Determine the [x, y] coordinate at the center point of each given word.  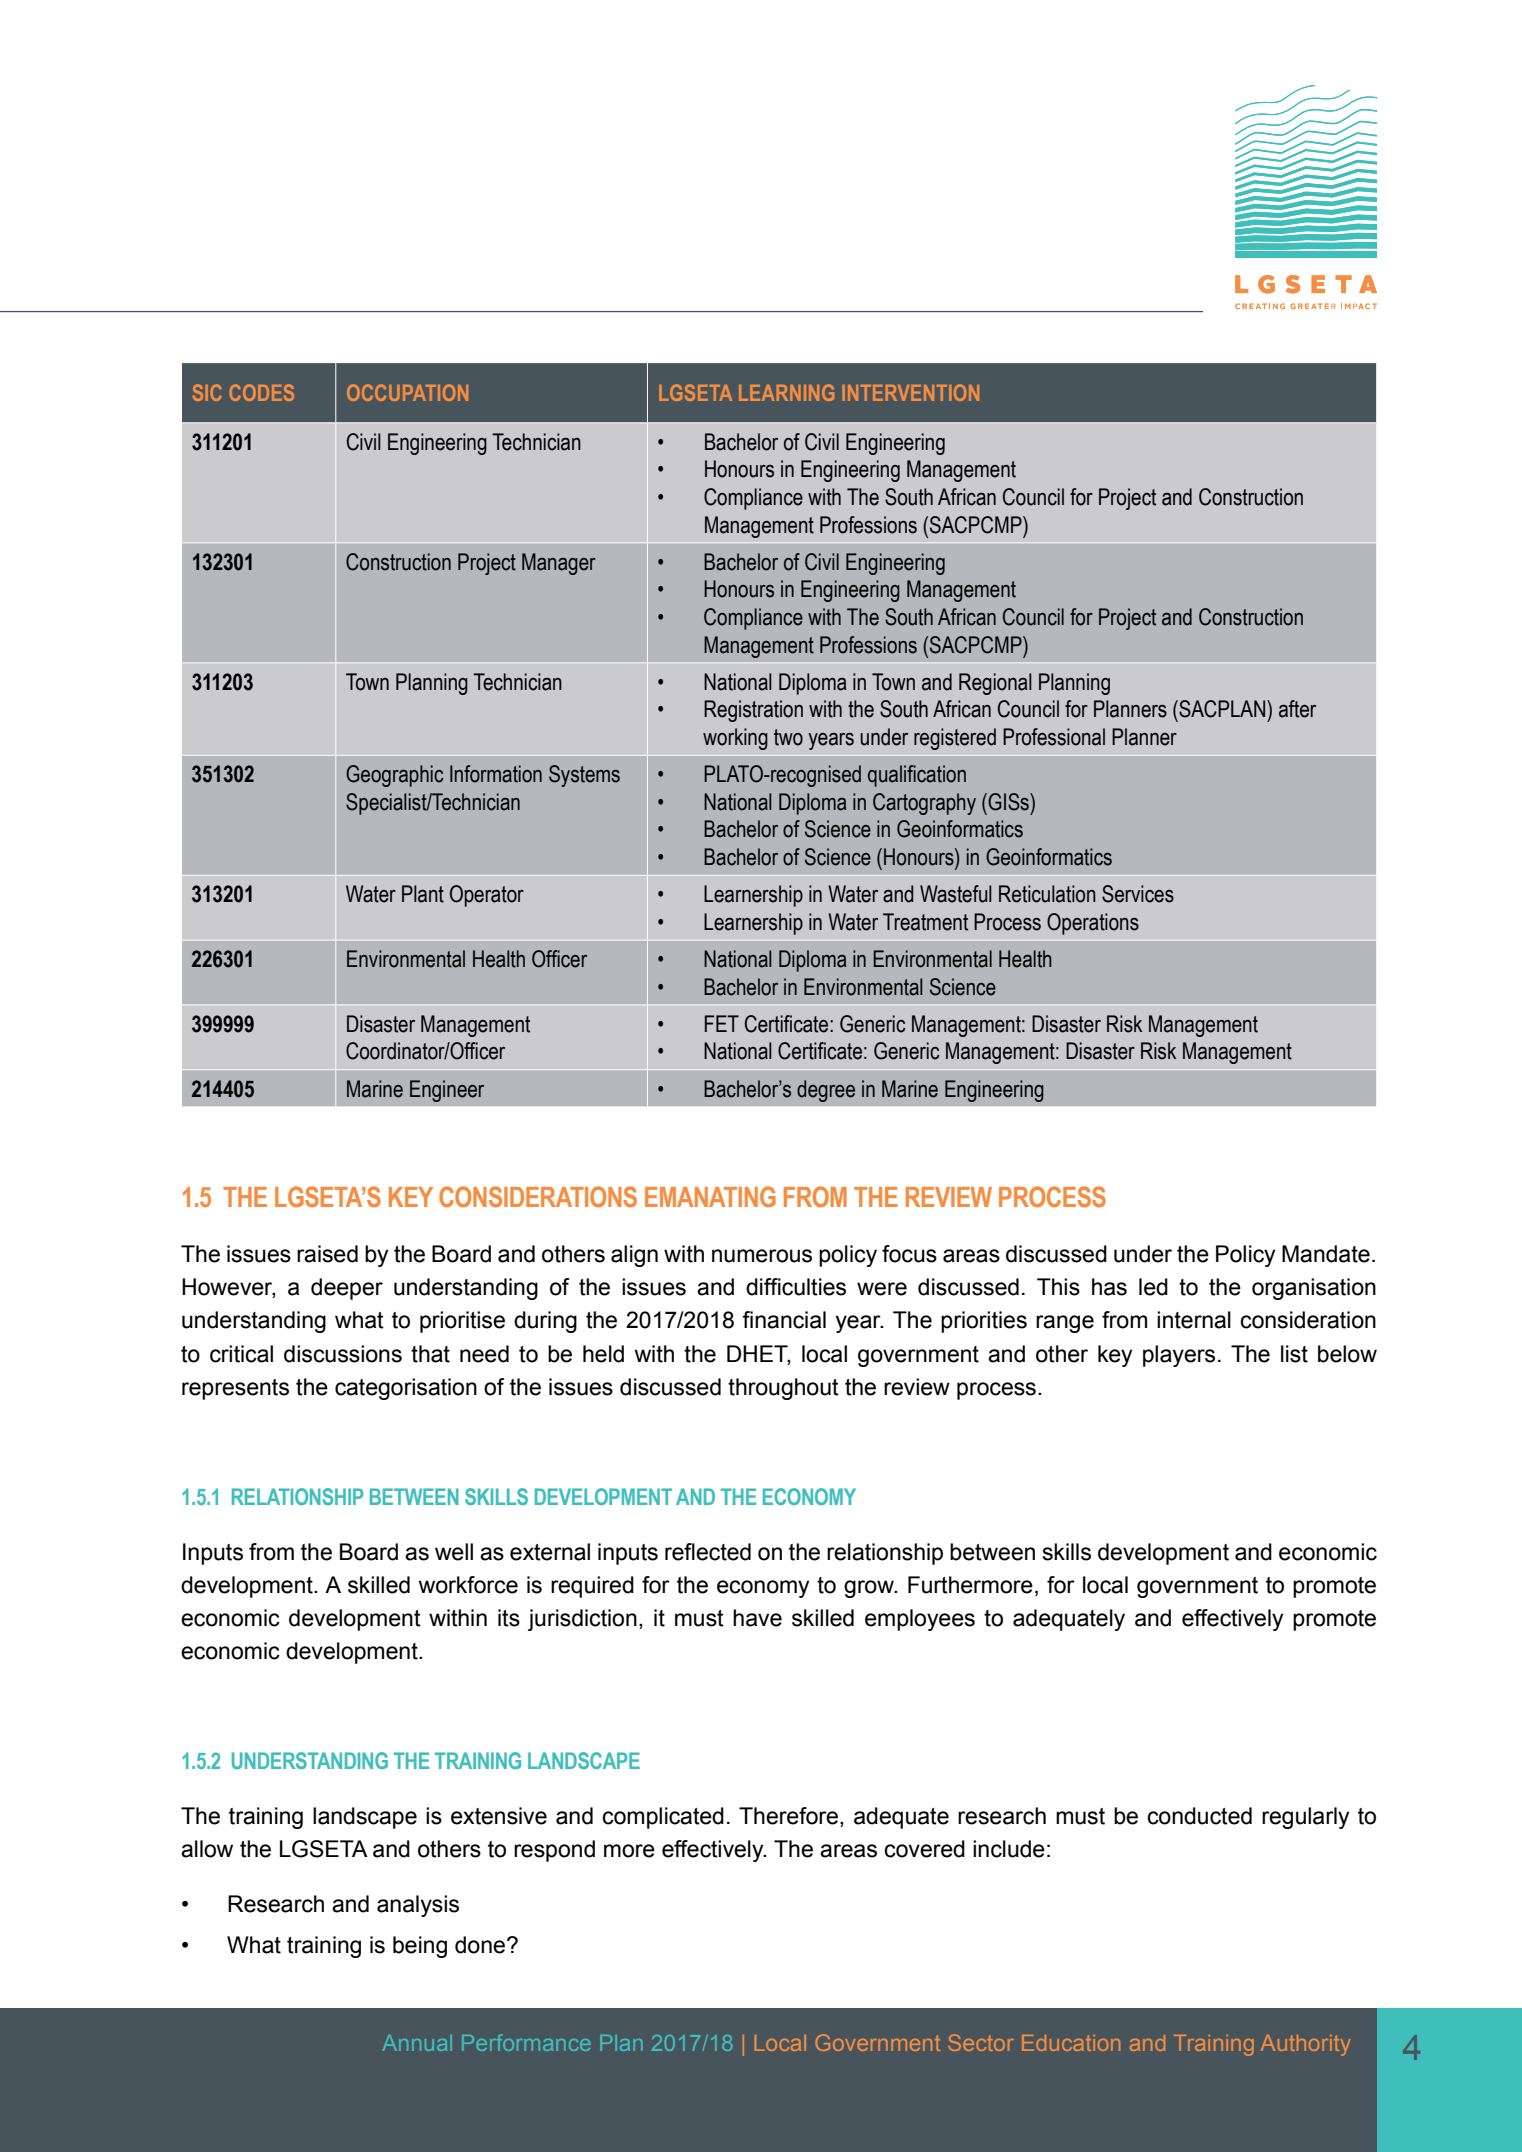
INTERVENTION [911, 392]
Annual [417, 2043]
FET [722, 1023]
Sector [981, 2042]
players [1179, 1356]
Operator [487, 896]
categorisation [406, 1389]
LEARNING [786, 392]
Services [1138, 894]
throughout [783, 1389]
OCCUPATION [407, 392]
